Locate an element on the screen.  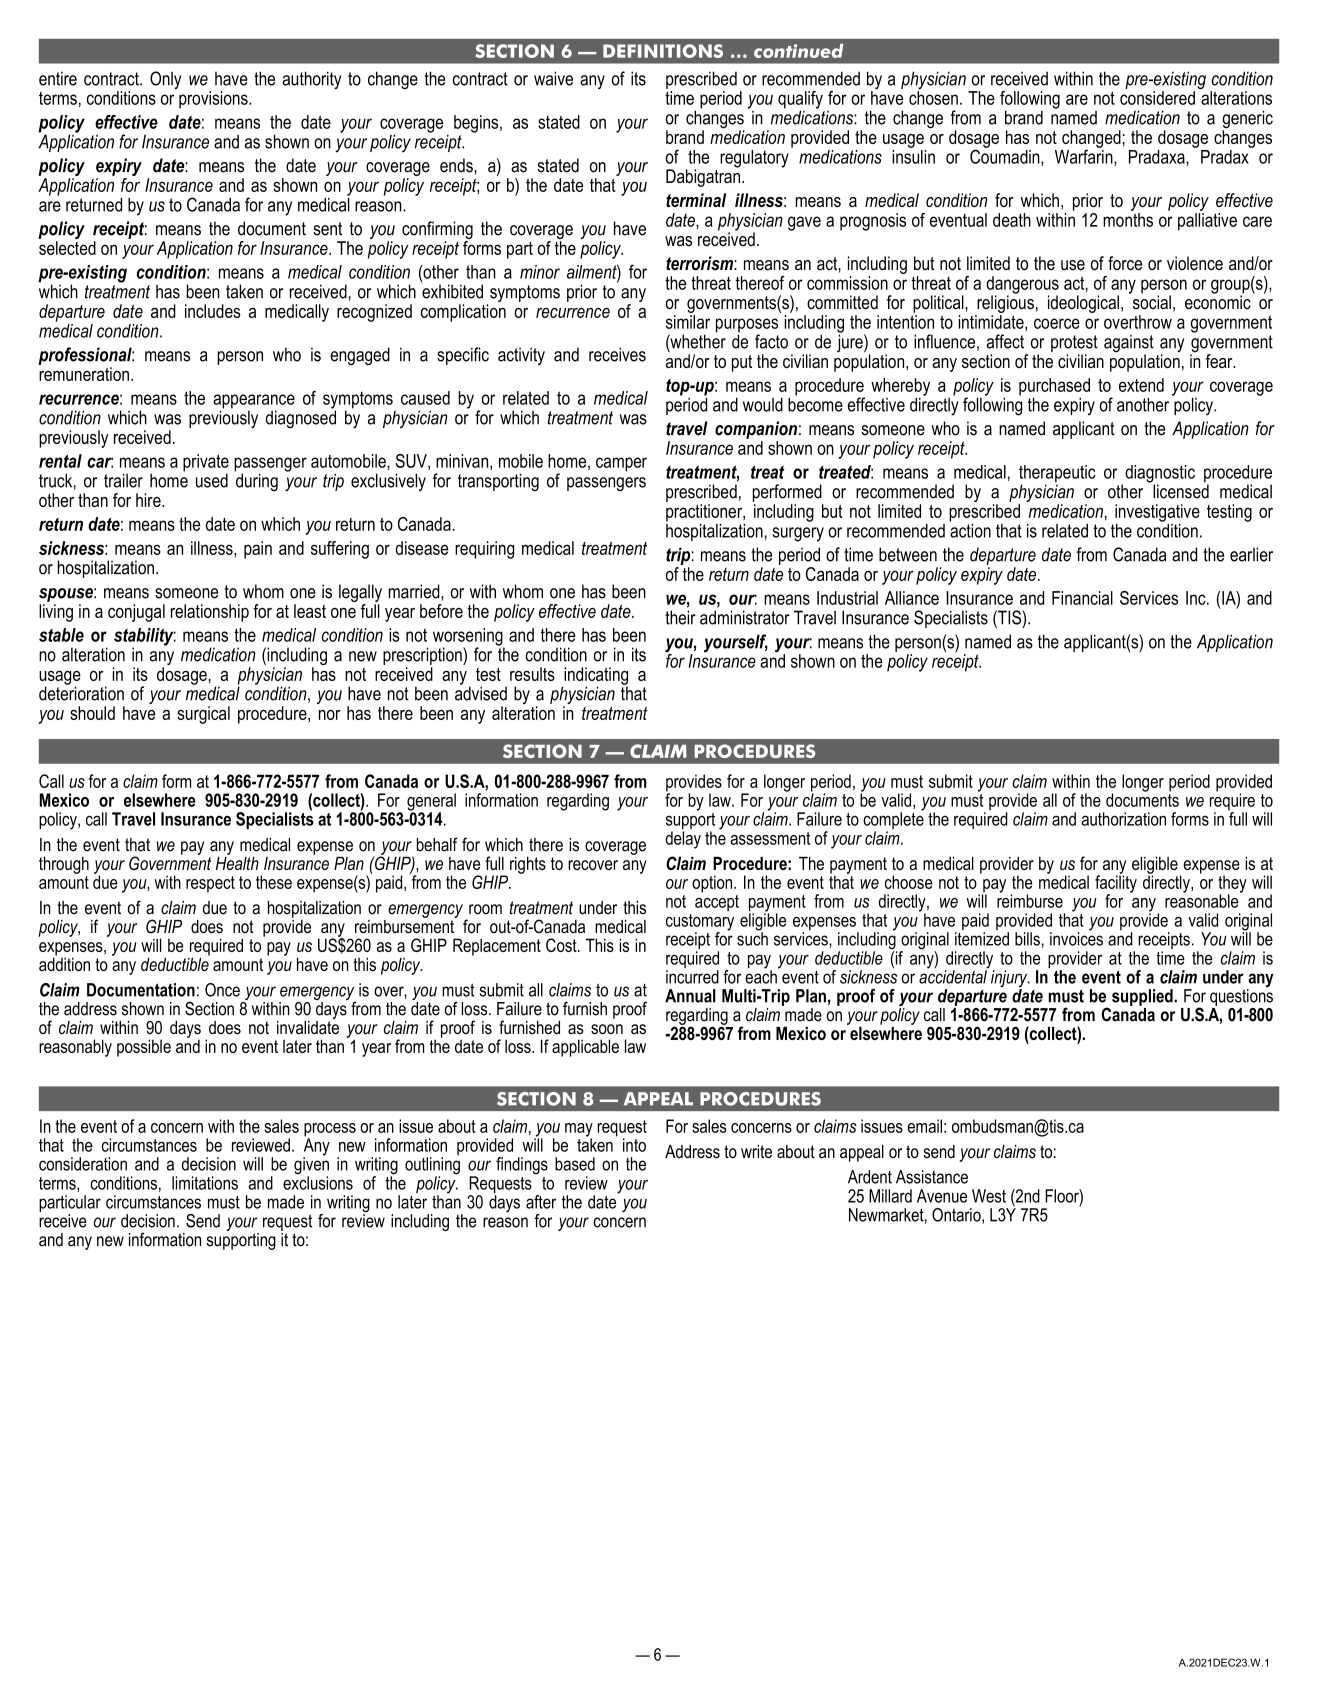
provisions is located at coordinates (214, 100).
